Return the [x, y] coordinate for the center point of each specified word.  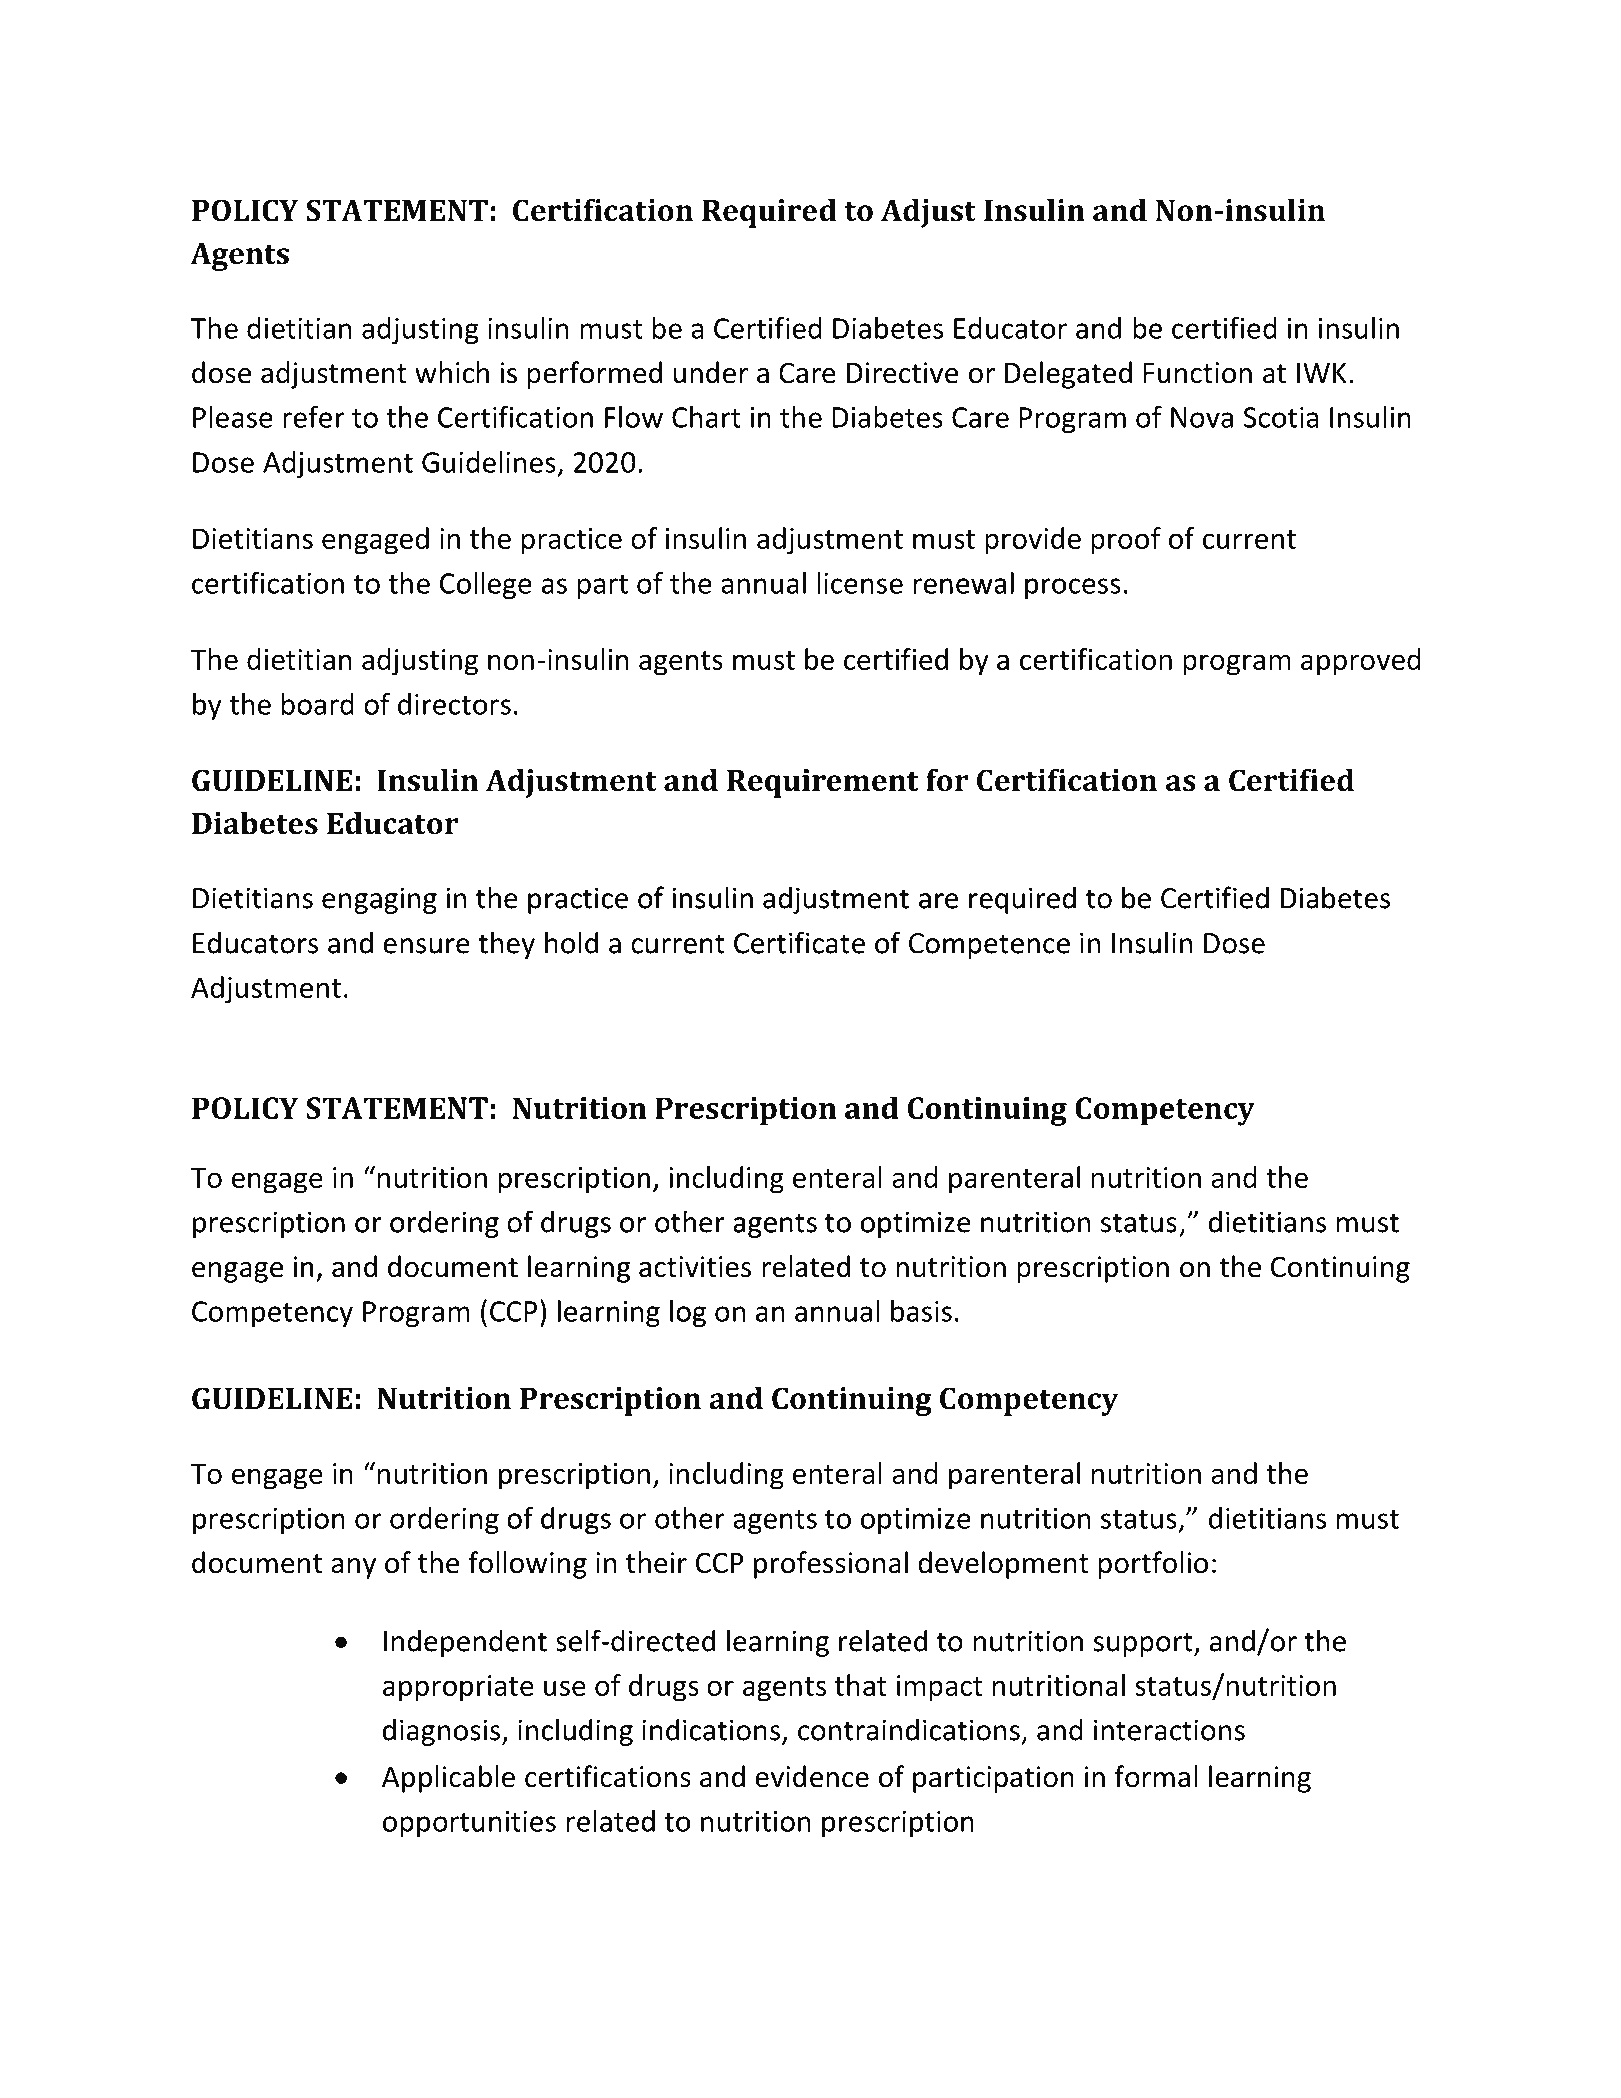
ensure [426, 946]
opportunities [469, 1824]
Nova [1202, 417]
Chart [706, 417]
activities [695, 1267]
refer [314, 416]
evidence [812, 1776]
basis [921, 1311]
